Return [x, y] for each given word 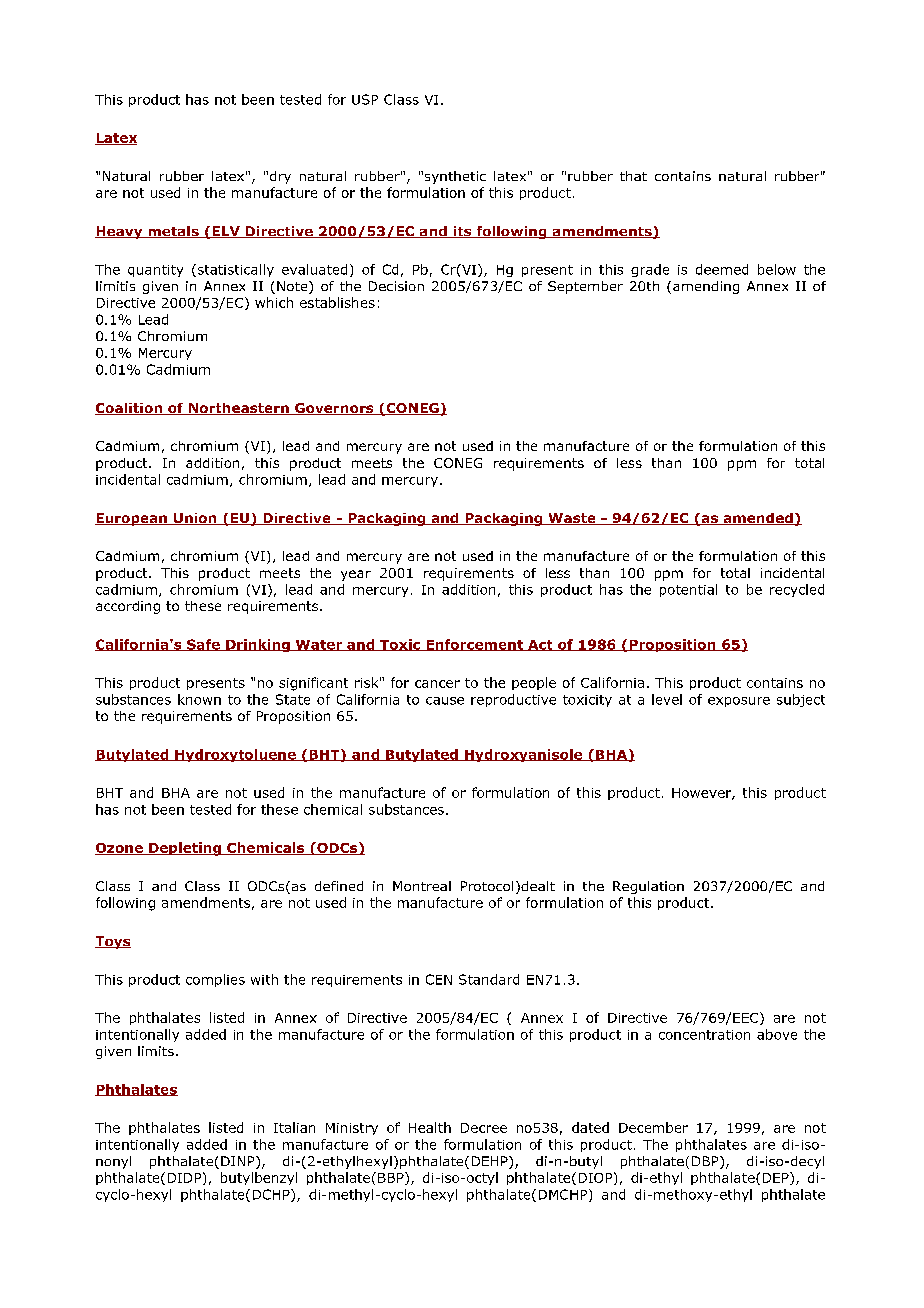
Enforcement [474, 645]
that [633, 176]
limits [156, 1051]
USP [365, 99]
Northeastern [238, 409]
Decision [396, 286]
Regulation [648, 887]
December [653, 1127]
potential [688, 590]
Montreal [422, 886]
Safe [203, 645]
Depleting [185, 849]
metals [173, 232]
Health [430, 1127]
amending [706, 287]
